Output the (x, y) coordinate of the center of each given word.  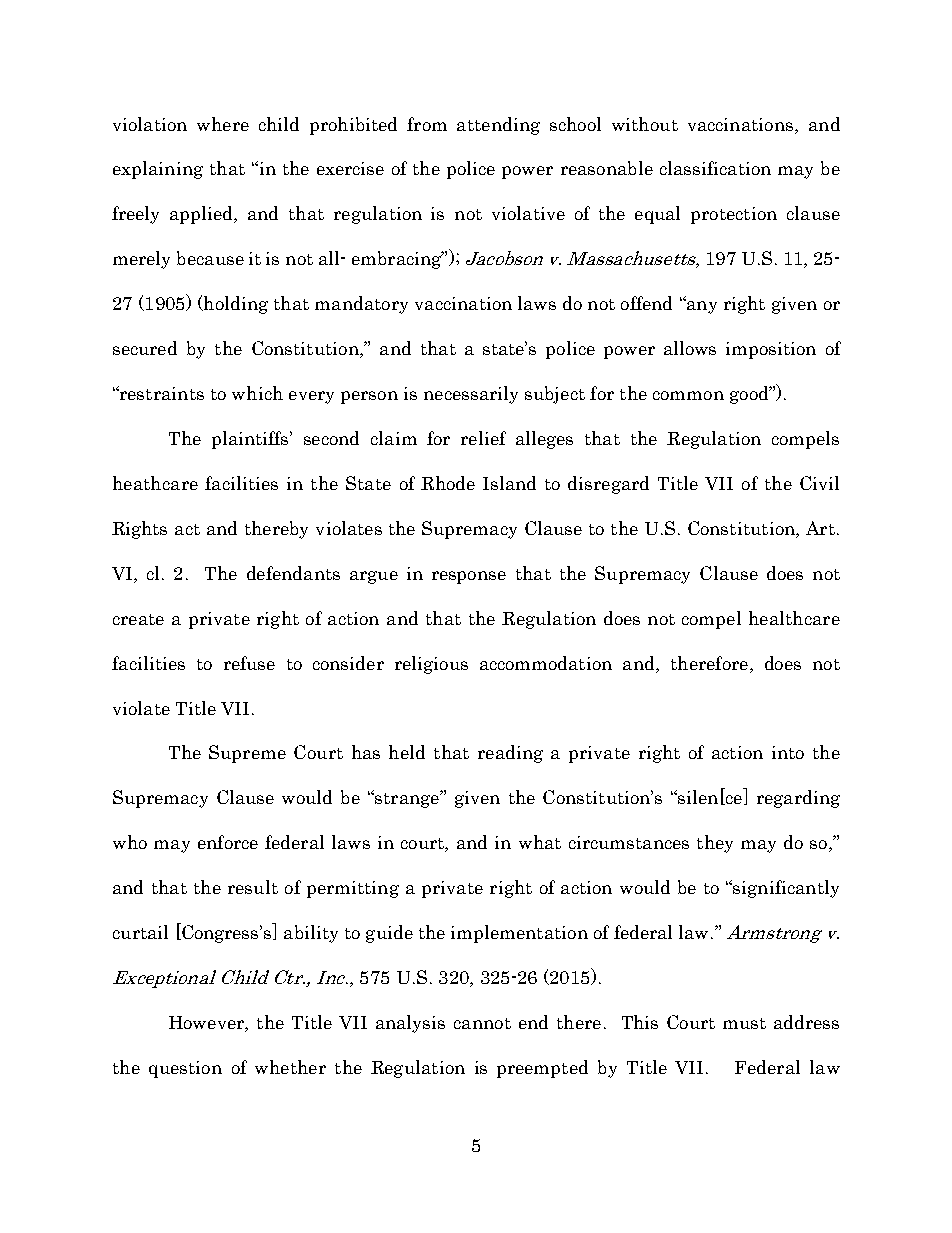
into (788, 752)
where (223, 124)
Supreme (247, 754)
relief (483, 438)
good (750, 395)
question (185, 1069)
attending (498, 126)
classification (715, 168)
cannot (482, 1023)
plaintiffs (251, 440)
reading (510, 754)
